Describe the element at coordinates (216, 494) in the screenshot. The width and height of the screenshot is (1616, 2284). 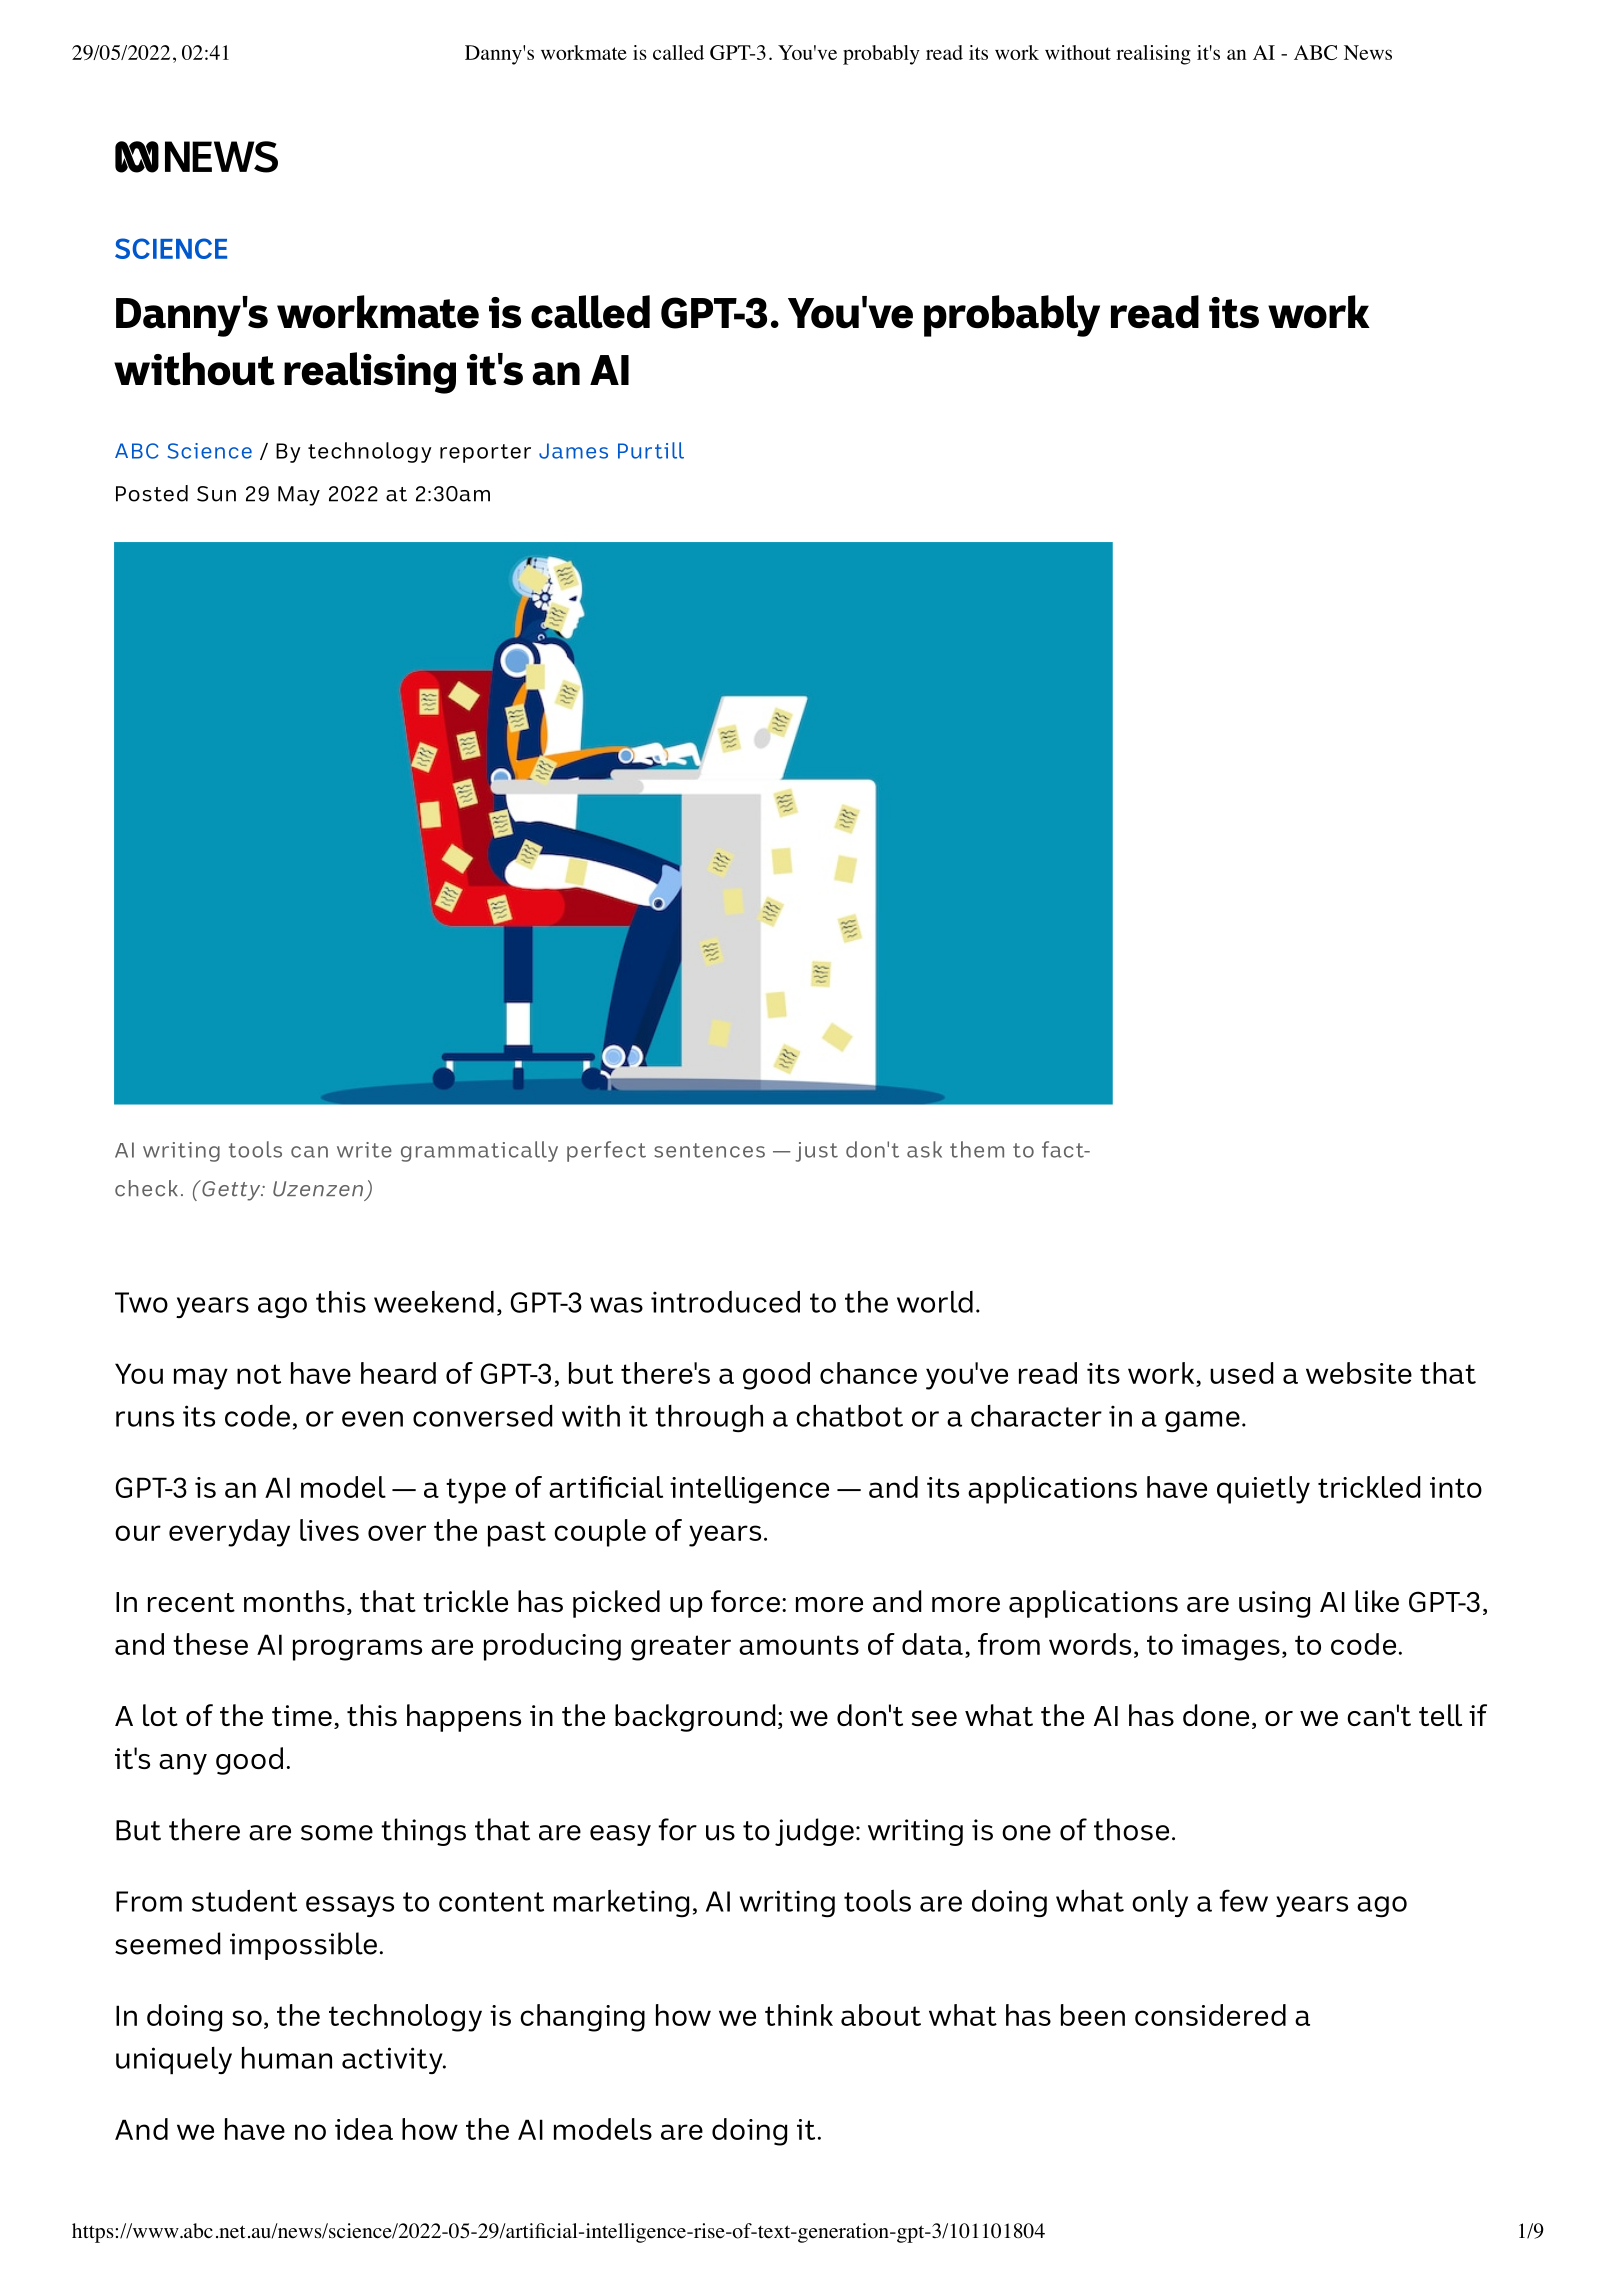
I see `Sun` at that location.
